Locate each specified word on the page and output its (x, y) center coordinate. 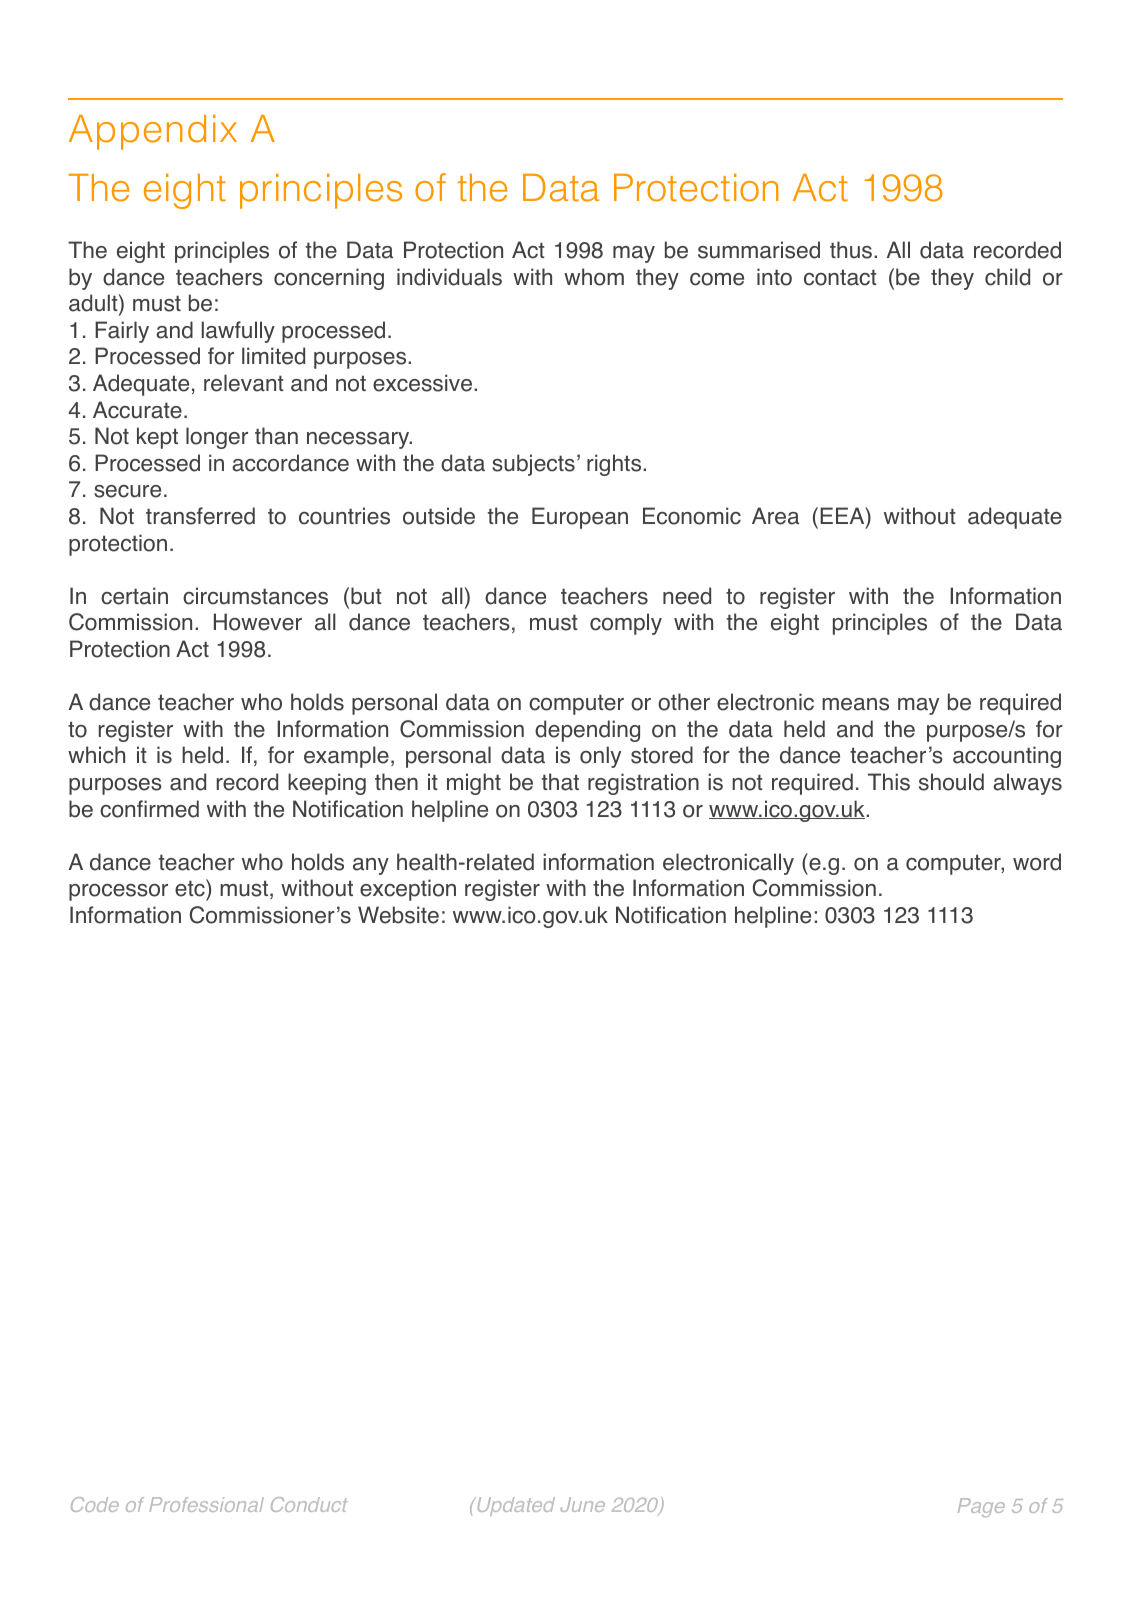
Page (981, 1507)
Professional (206, 1504)
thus (852, 250)
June (583, 1504)
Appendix (153, 132)
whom (594, 277)
